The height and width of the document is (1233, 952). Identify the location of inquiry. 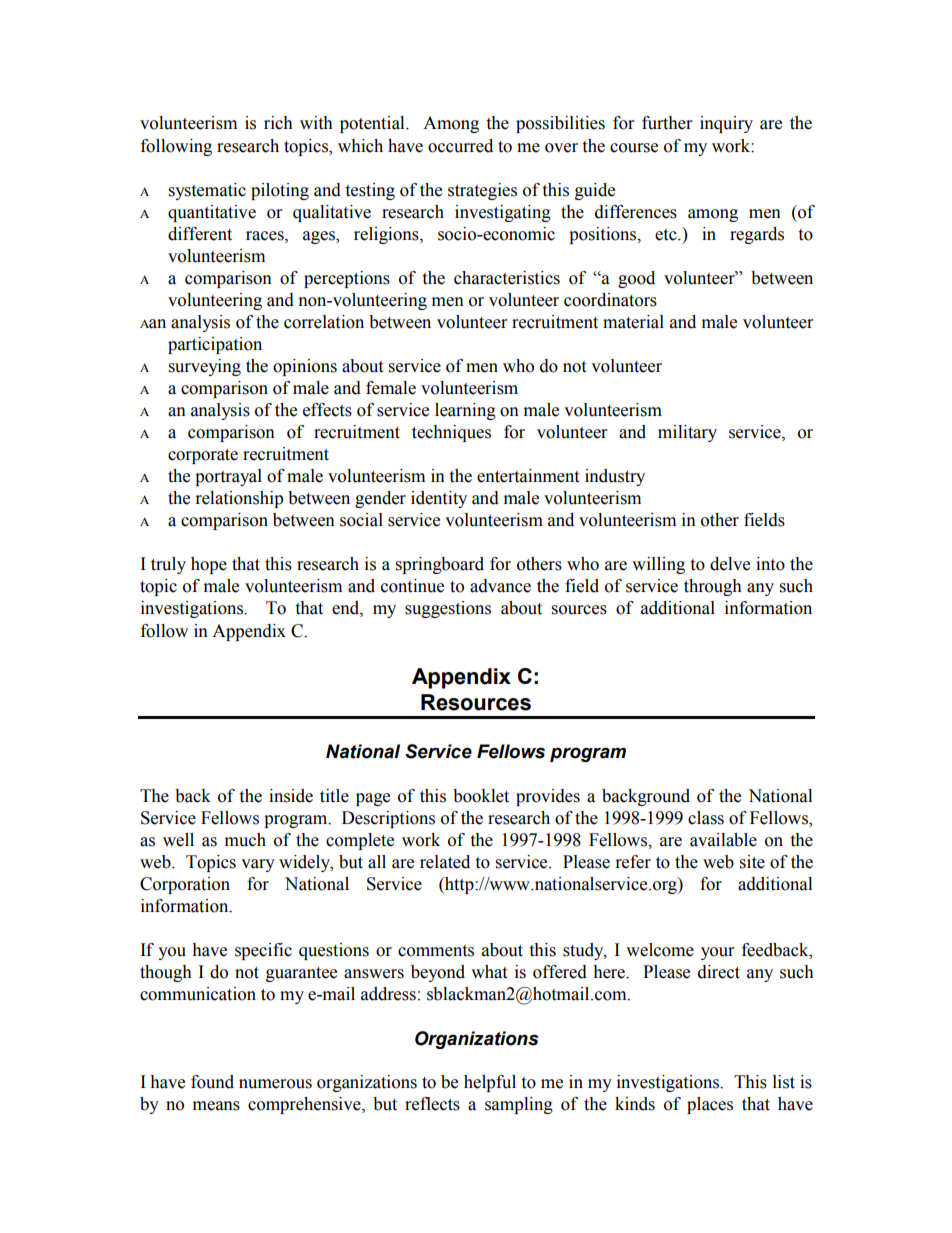
(726, 124).
